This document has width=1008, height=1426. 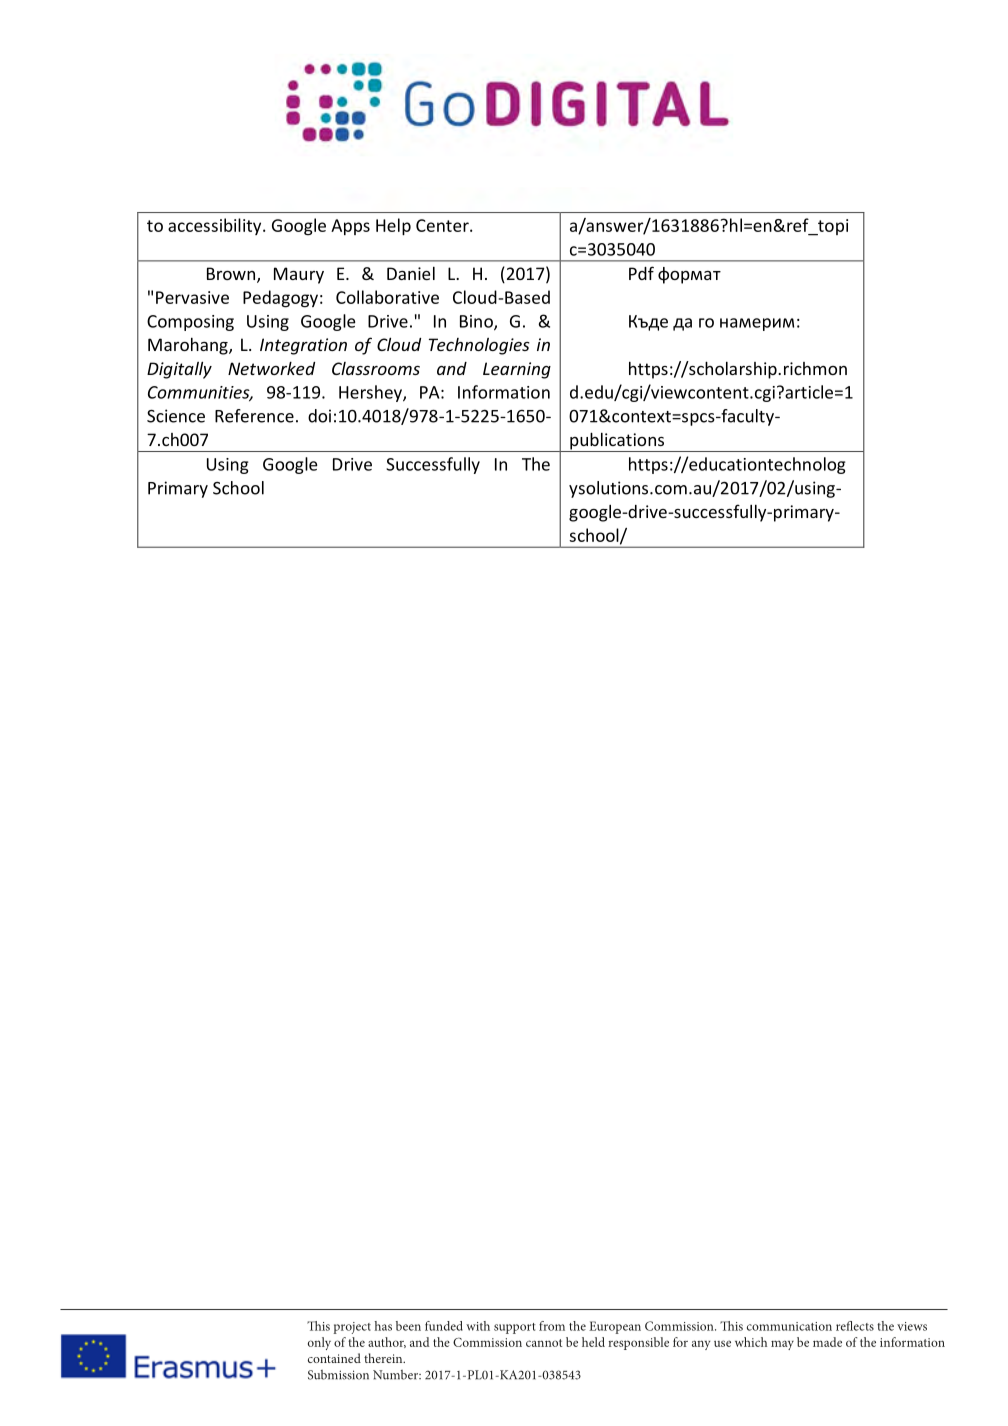 What do you see at coordinates (641, 273) in the document?
I see `Pdf` at bounding box center [641, 273].
